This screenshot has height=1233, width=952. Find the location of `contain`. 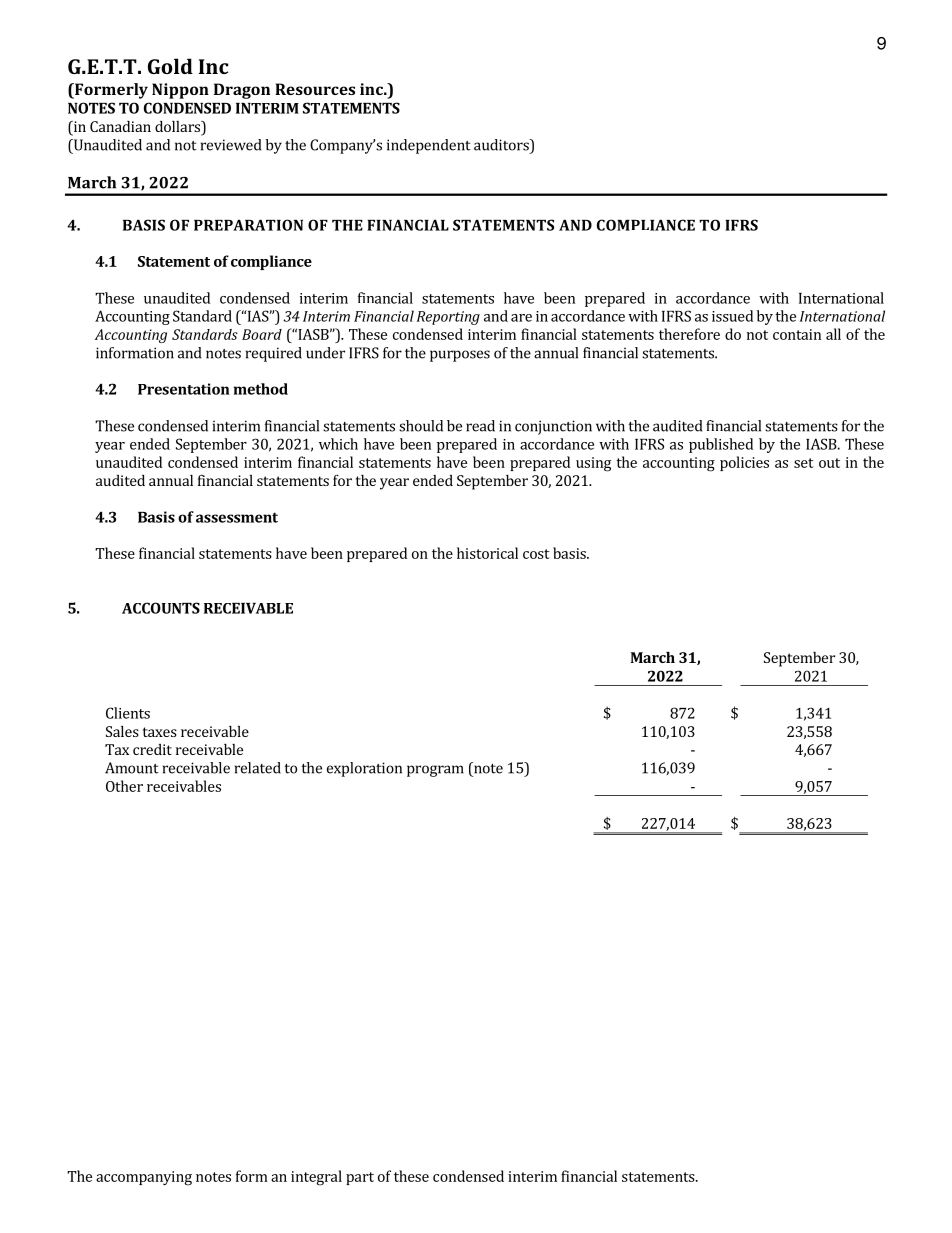

contain is located at coordinates (797, 334).
